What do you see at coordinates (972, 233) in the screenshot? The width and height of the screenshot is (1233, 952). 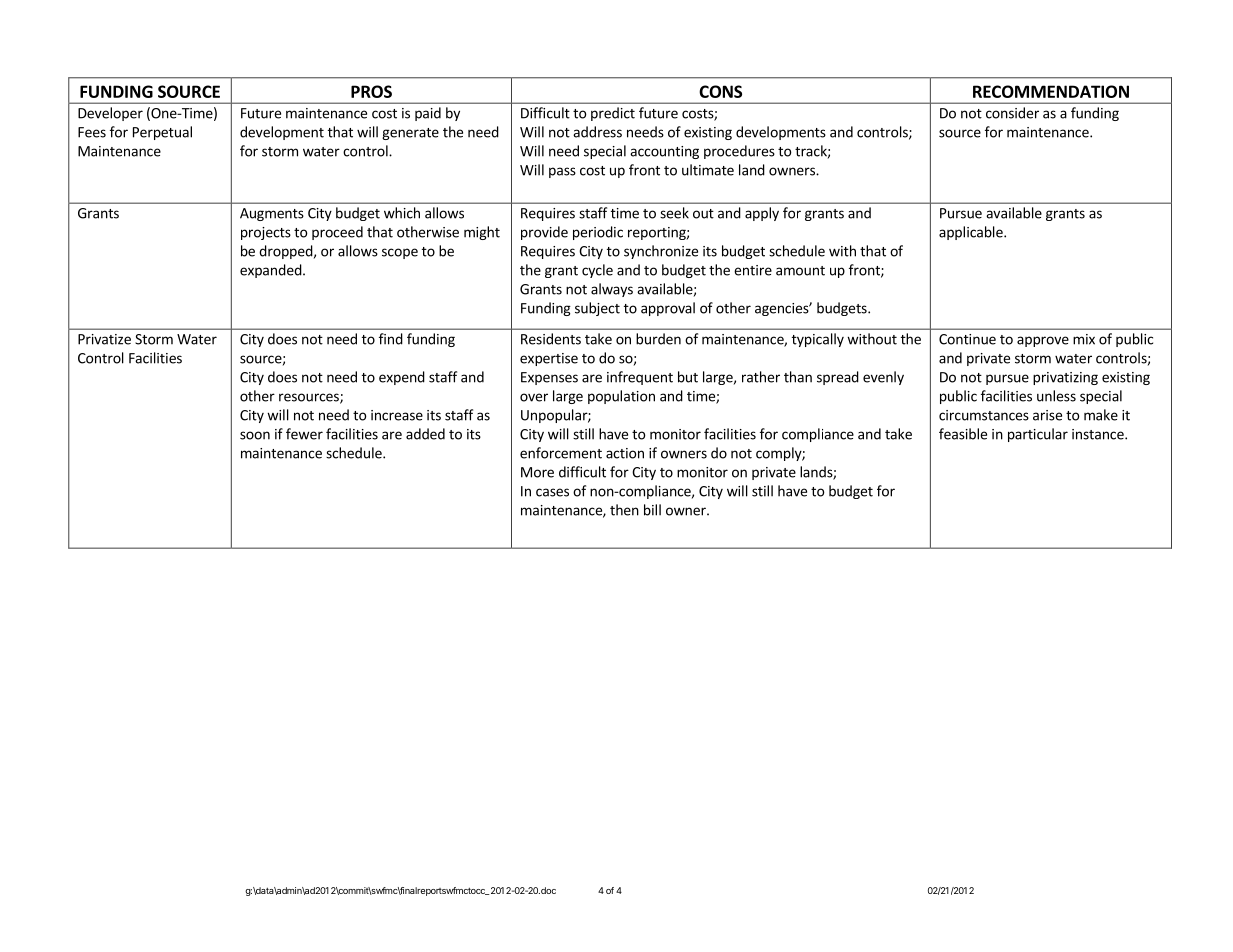 I see `applicable` at bounding box center [972, 233].
